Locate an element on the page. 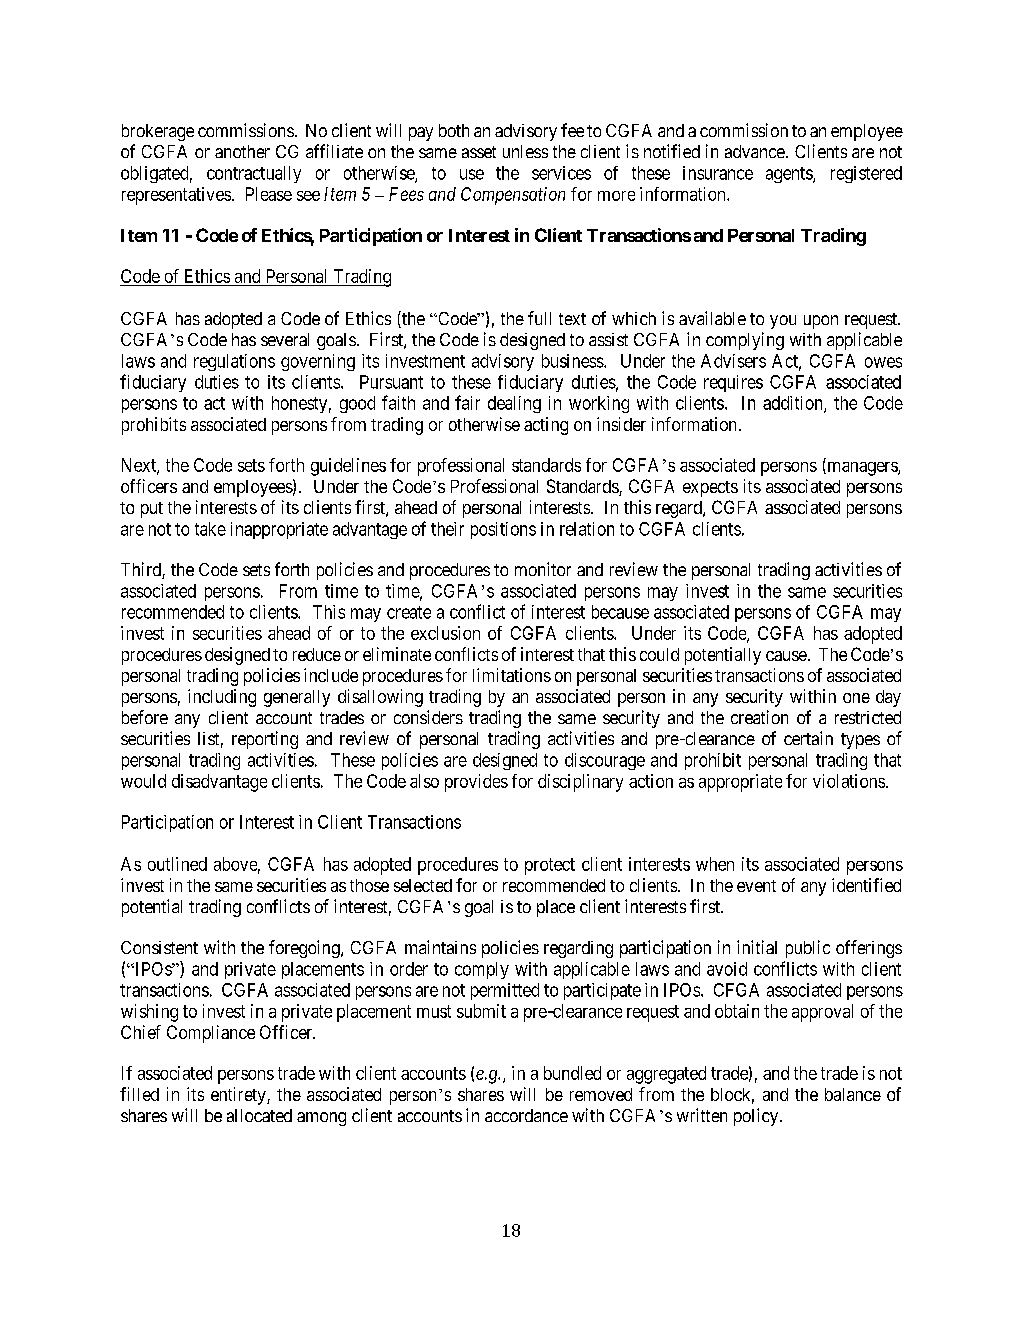 This page has width=1022, height=1322. exclusion is located at coordinates (445, 633).
